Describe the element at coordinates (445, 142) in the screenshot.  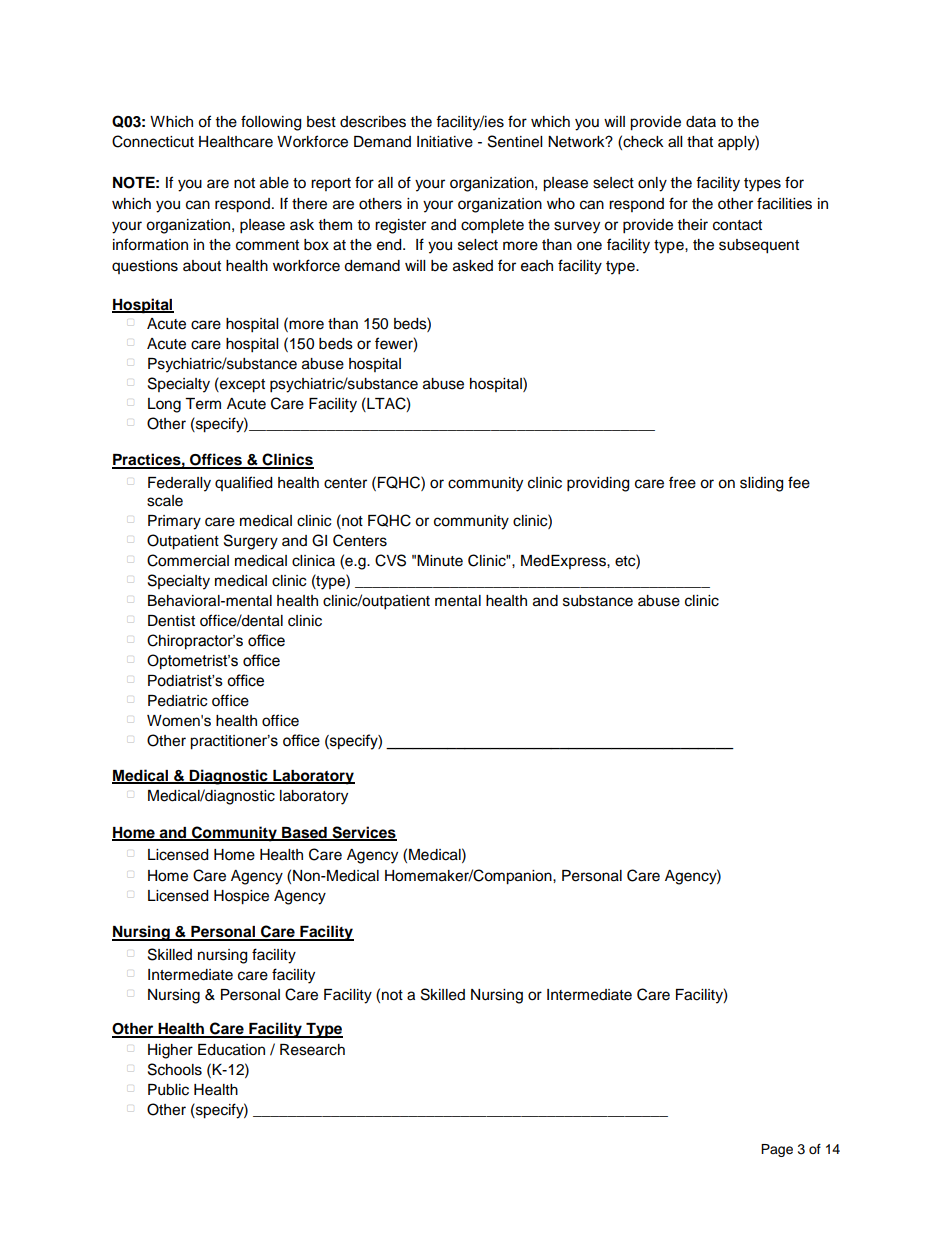
I see `Initiative` at that location.
